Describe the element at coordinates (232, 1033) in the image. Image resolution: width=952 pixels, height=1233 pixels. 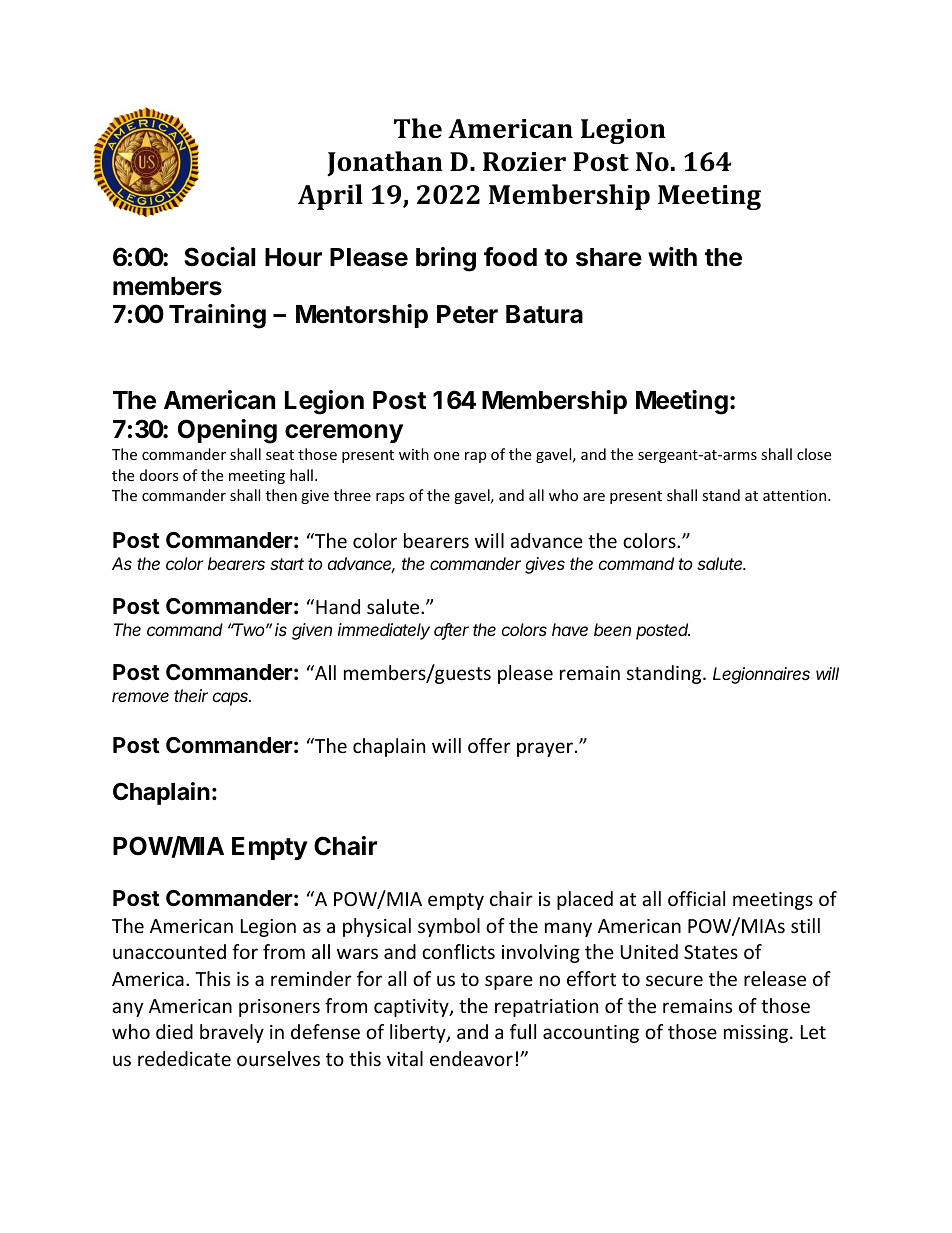
I see `bravely` at that location.
